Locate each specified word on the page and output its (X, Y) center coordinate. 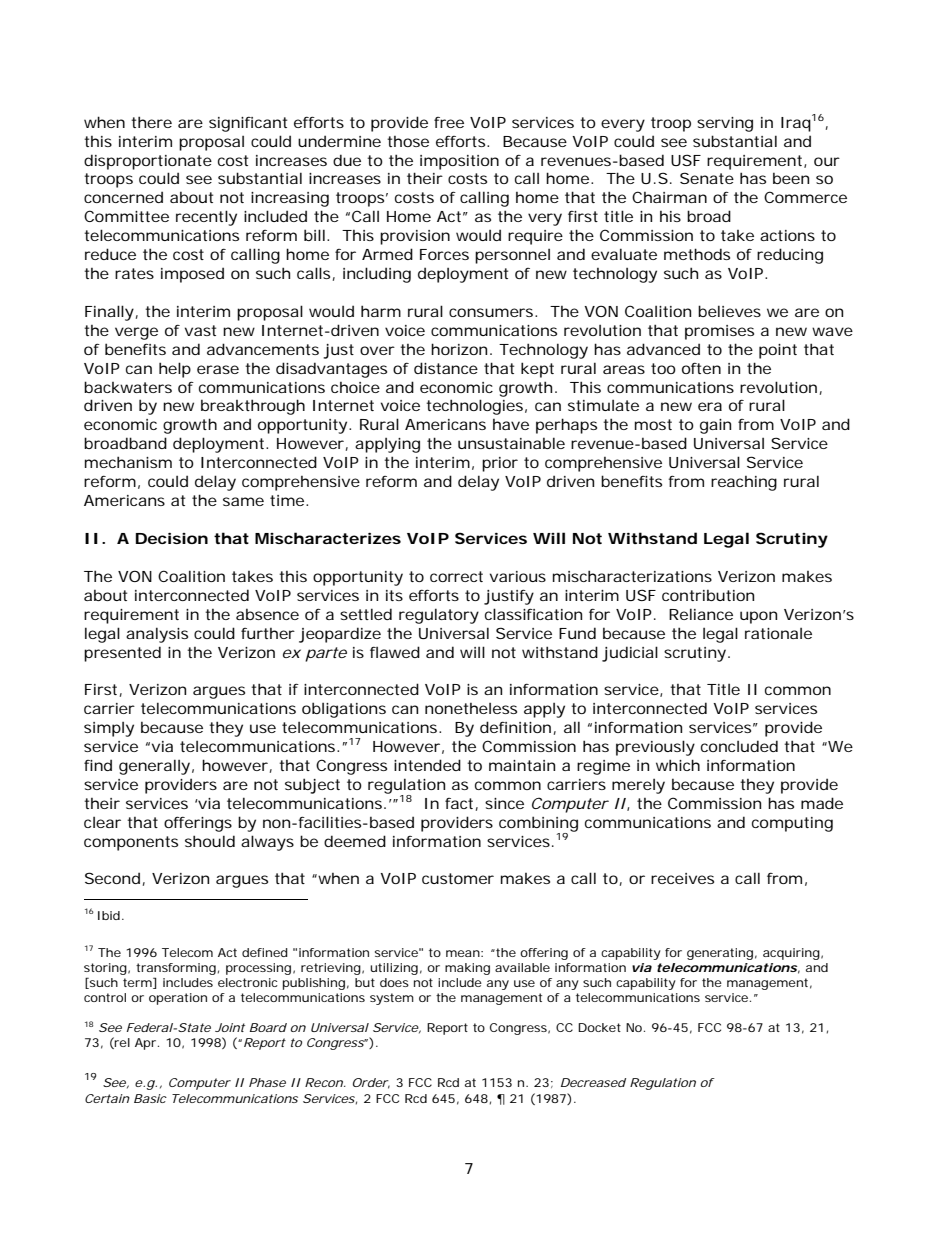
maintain (522, 765)
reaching (744, 483)
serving (725, 124)
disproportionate (148, 162)
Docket (599, 1027)
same (243, 501)
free (449, 122)
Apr (145, 1044)
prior (500, 464)
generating (720, 954)
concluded (739, 746)
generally (154, 767)
